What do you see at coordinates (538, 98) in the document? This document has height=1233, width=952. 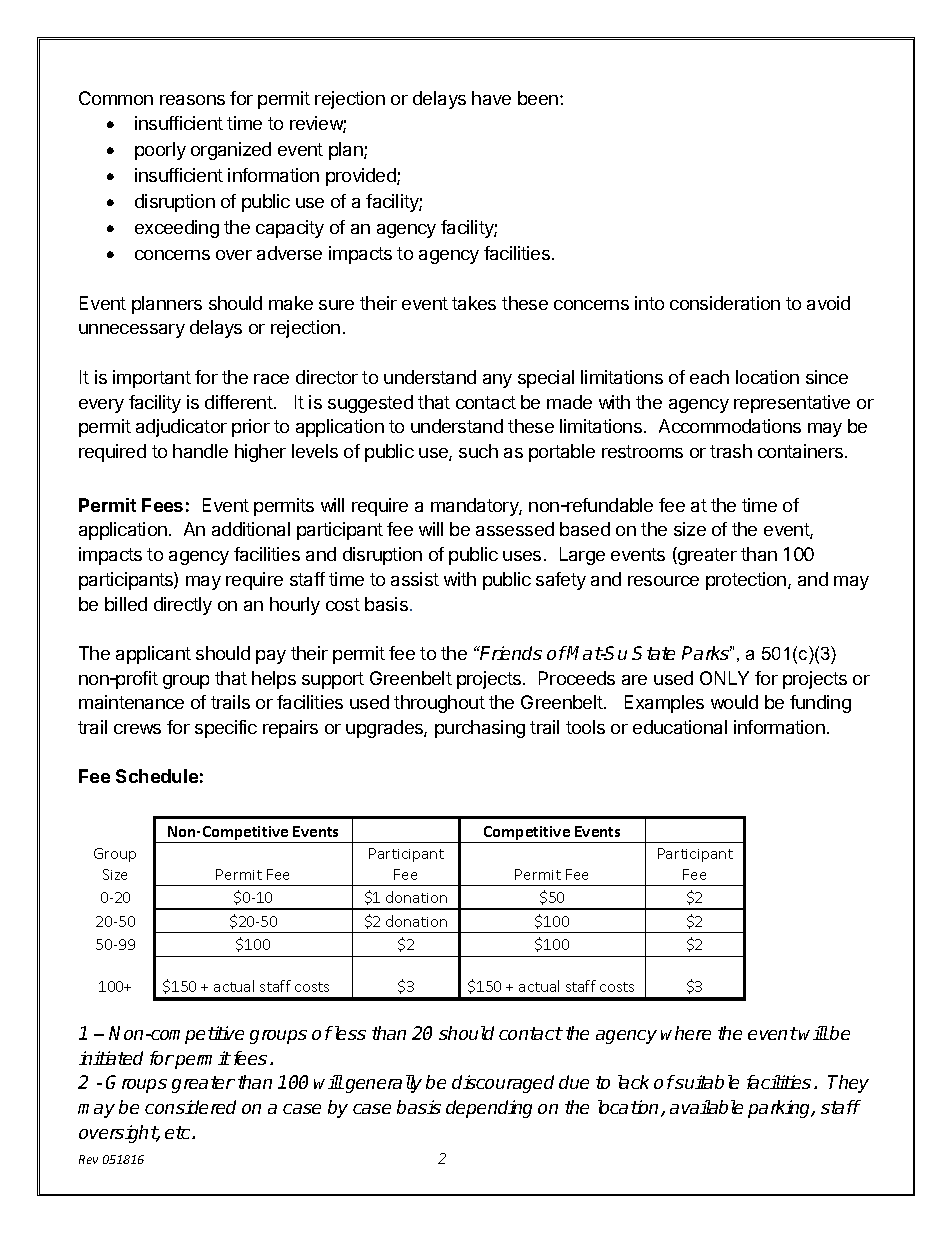 I see `been` at bounding box center [538, 98].
